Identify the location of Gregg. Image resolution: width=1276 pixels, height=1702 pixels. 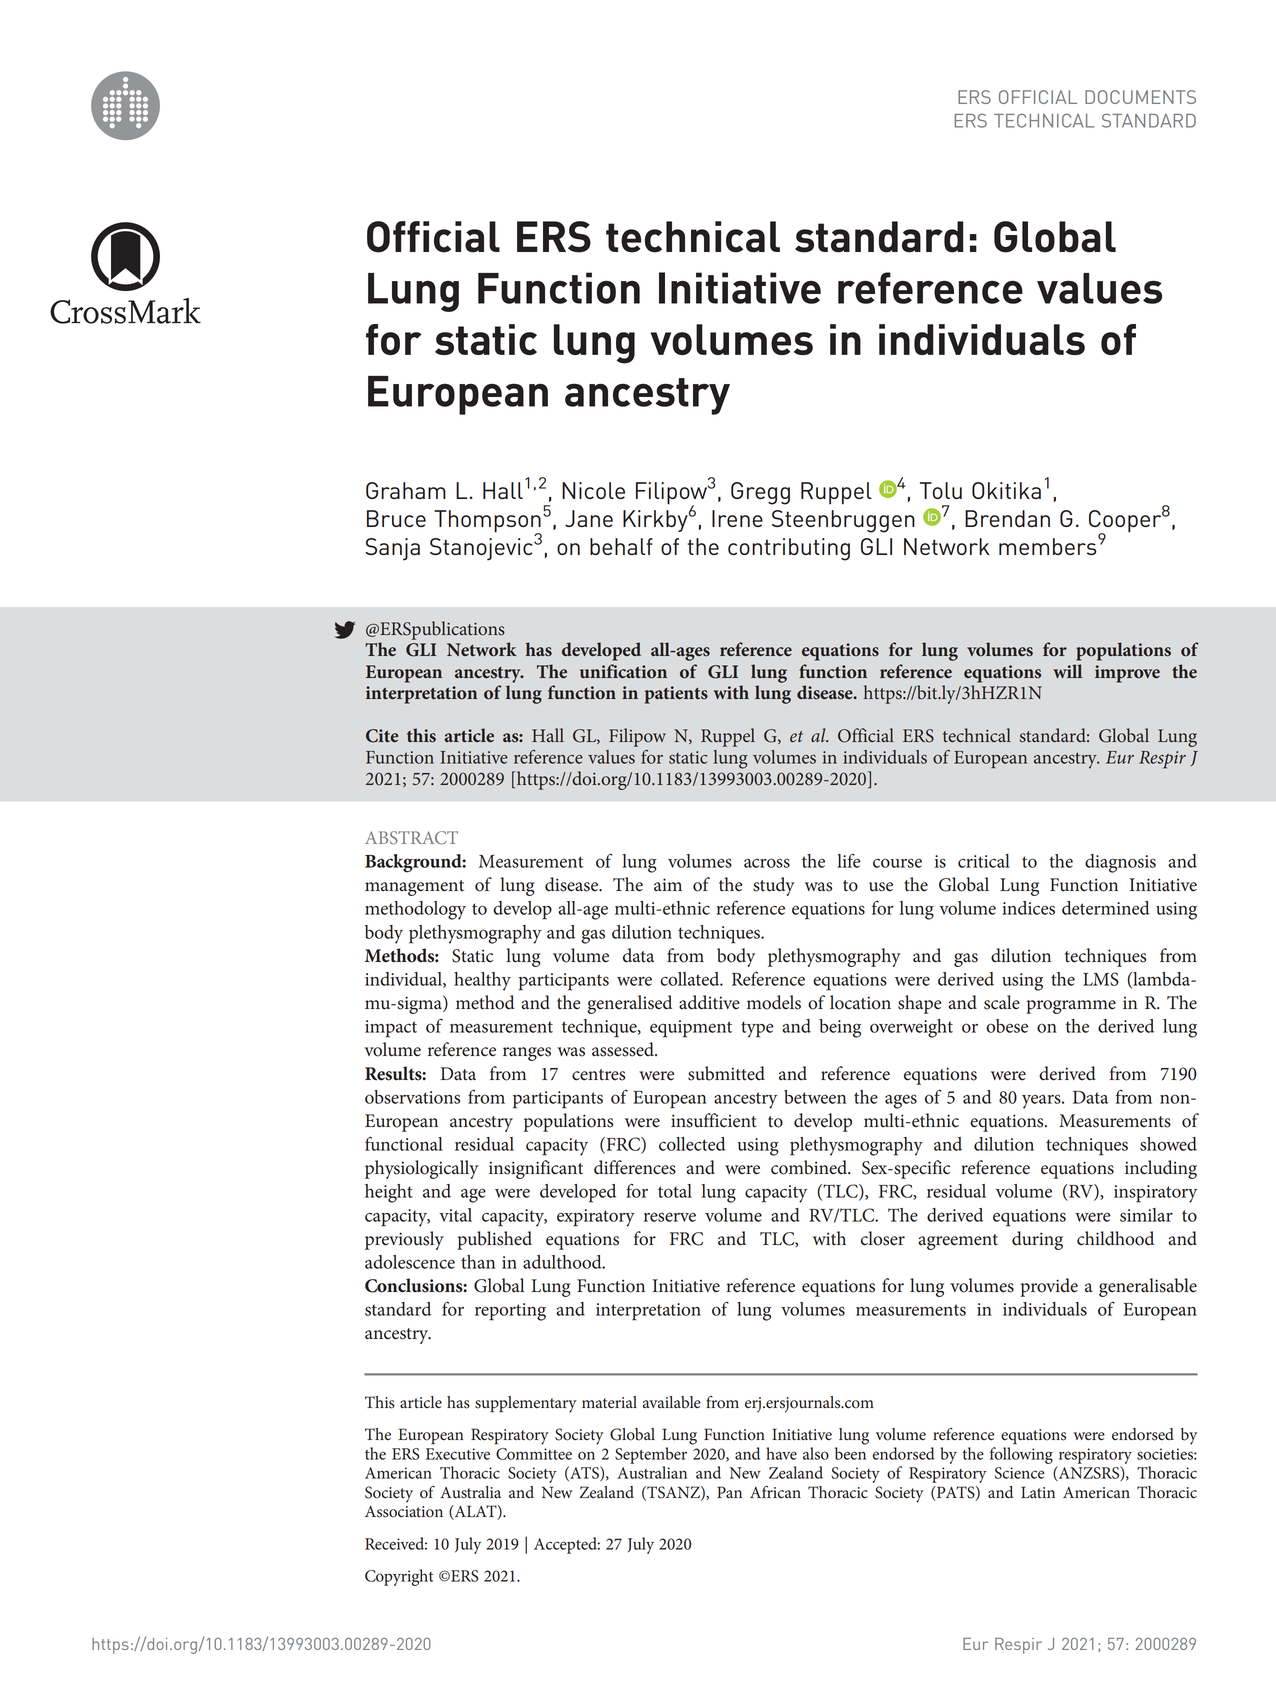
(760, 493).
